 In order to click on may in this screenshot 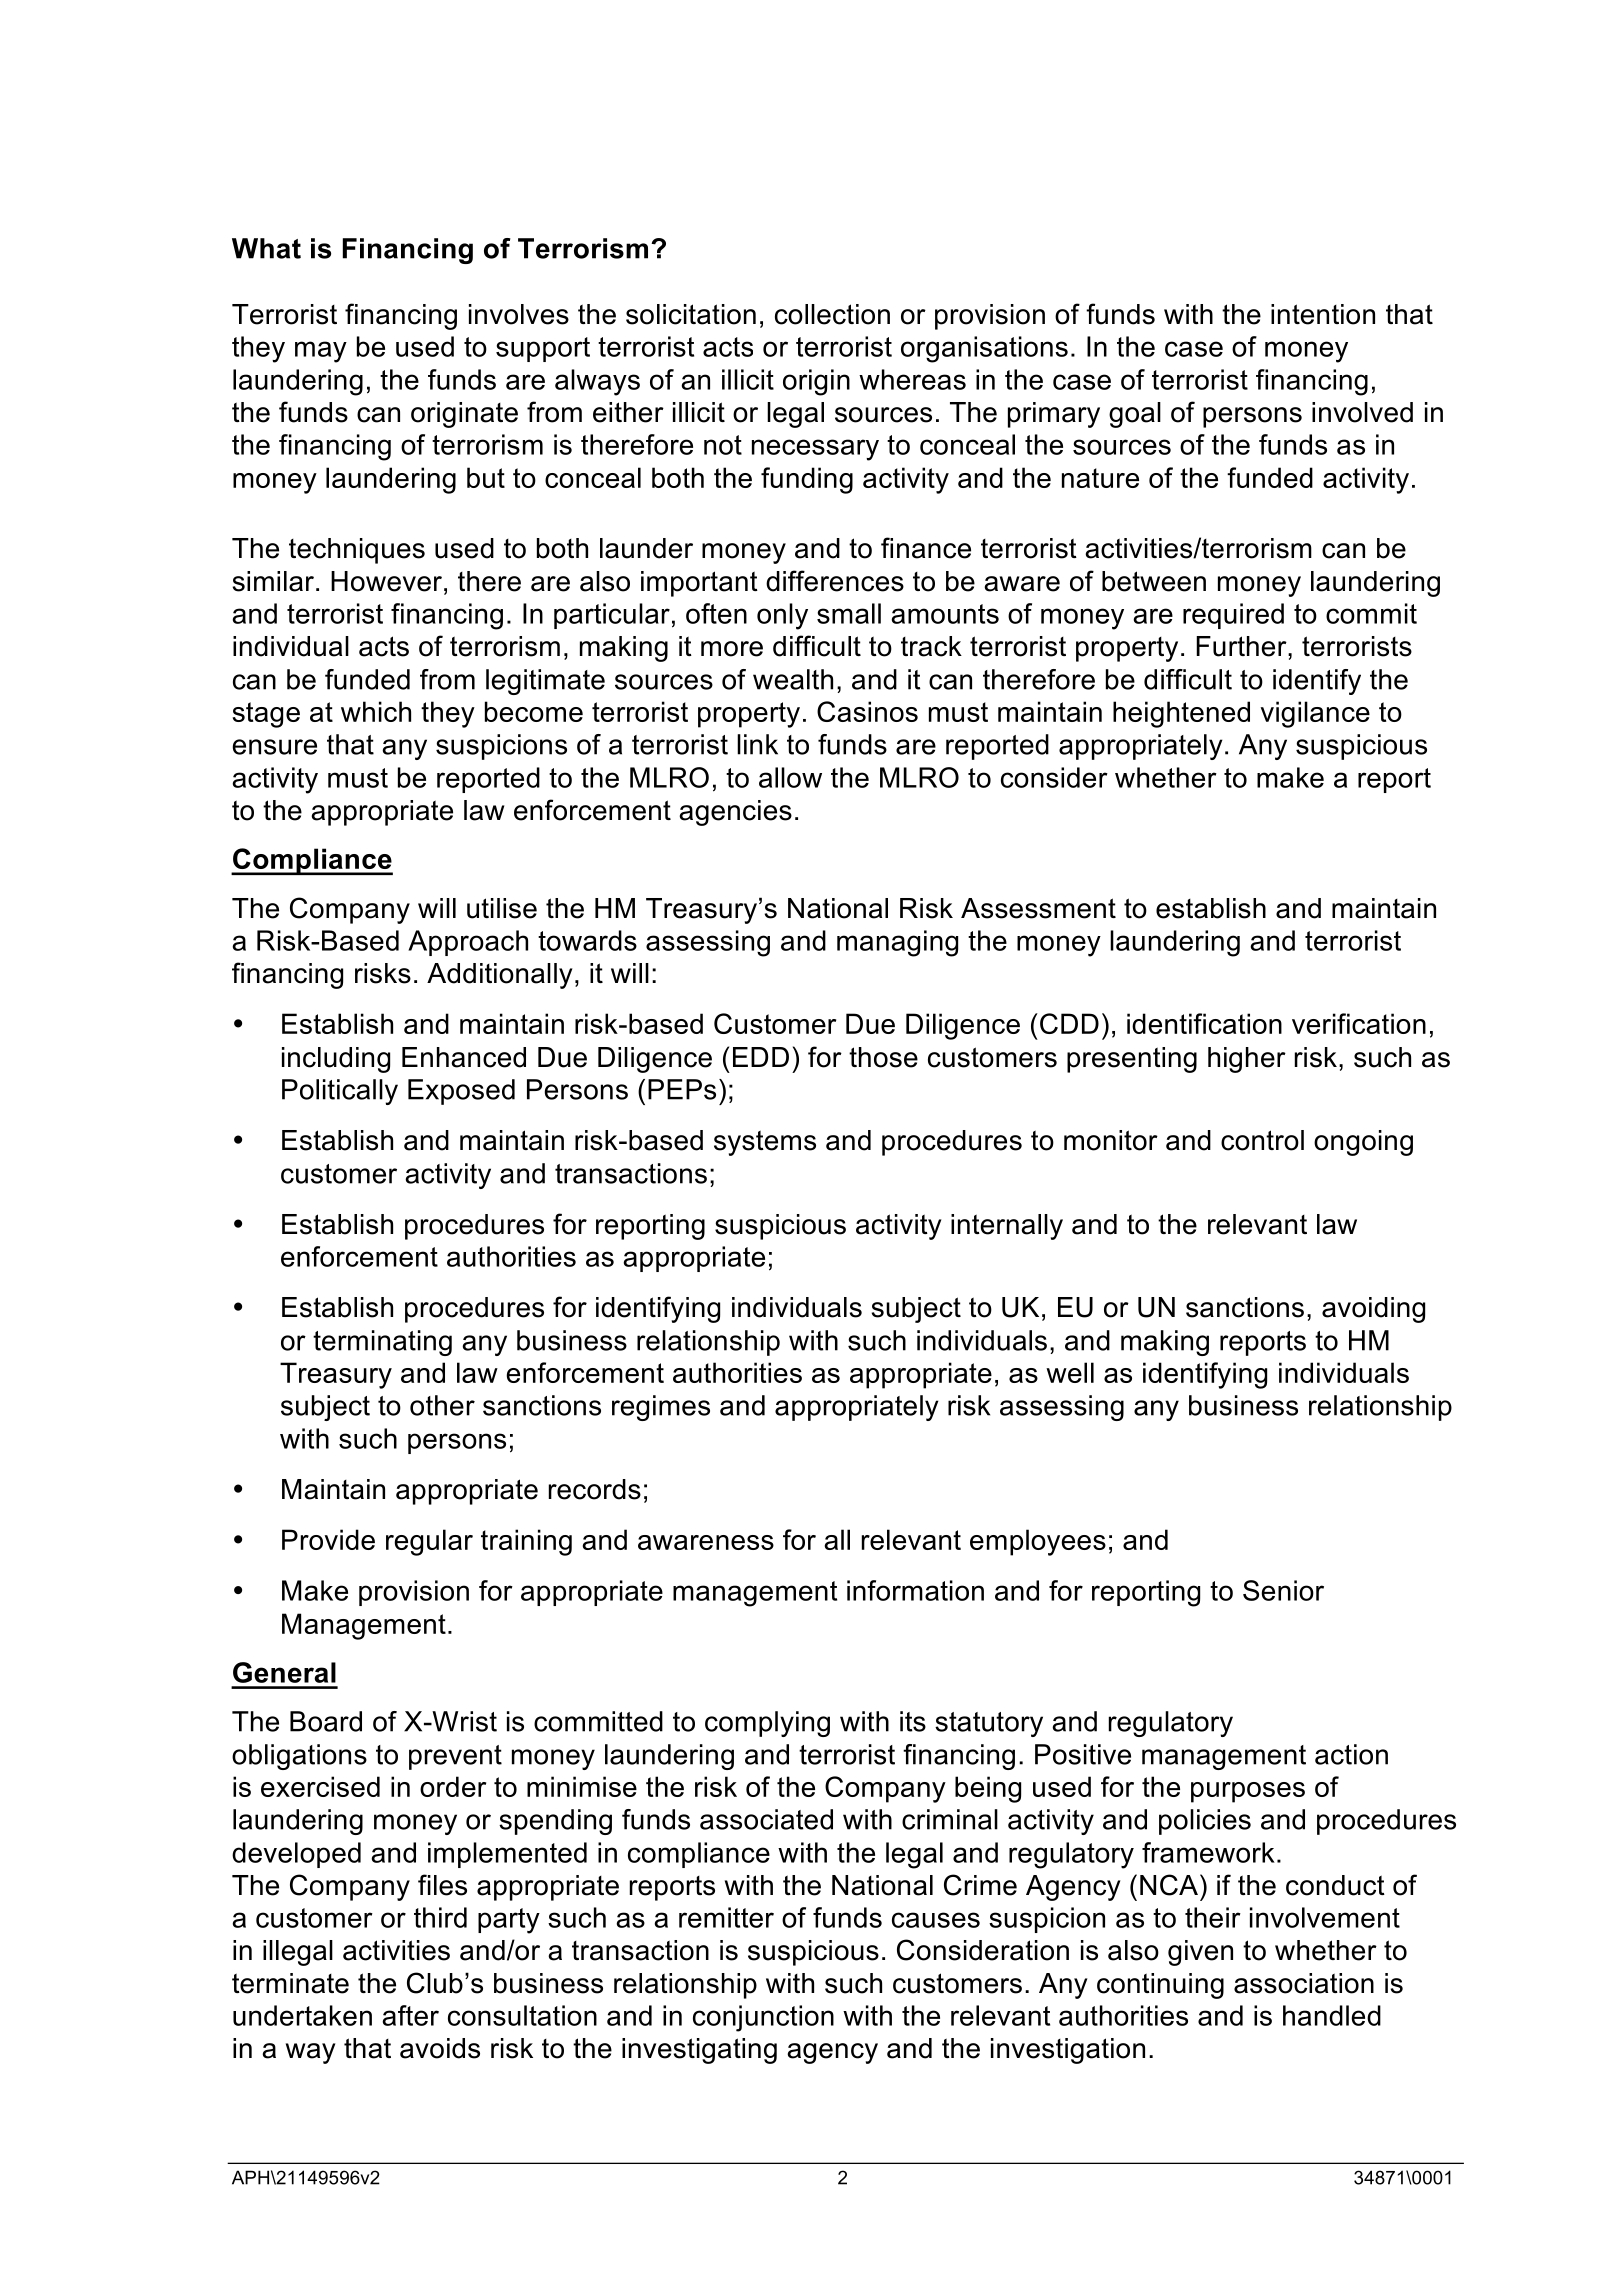, I will do `click(321, 352)`.
